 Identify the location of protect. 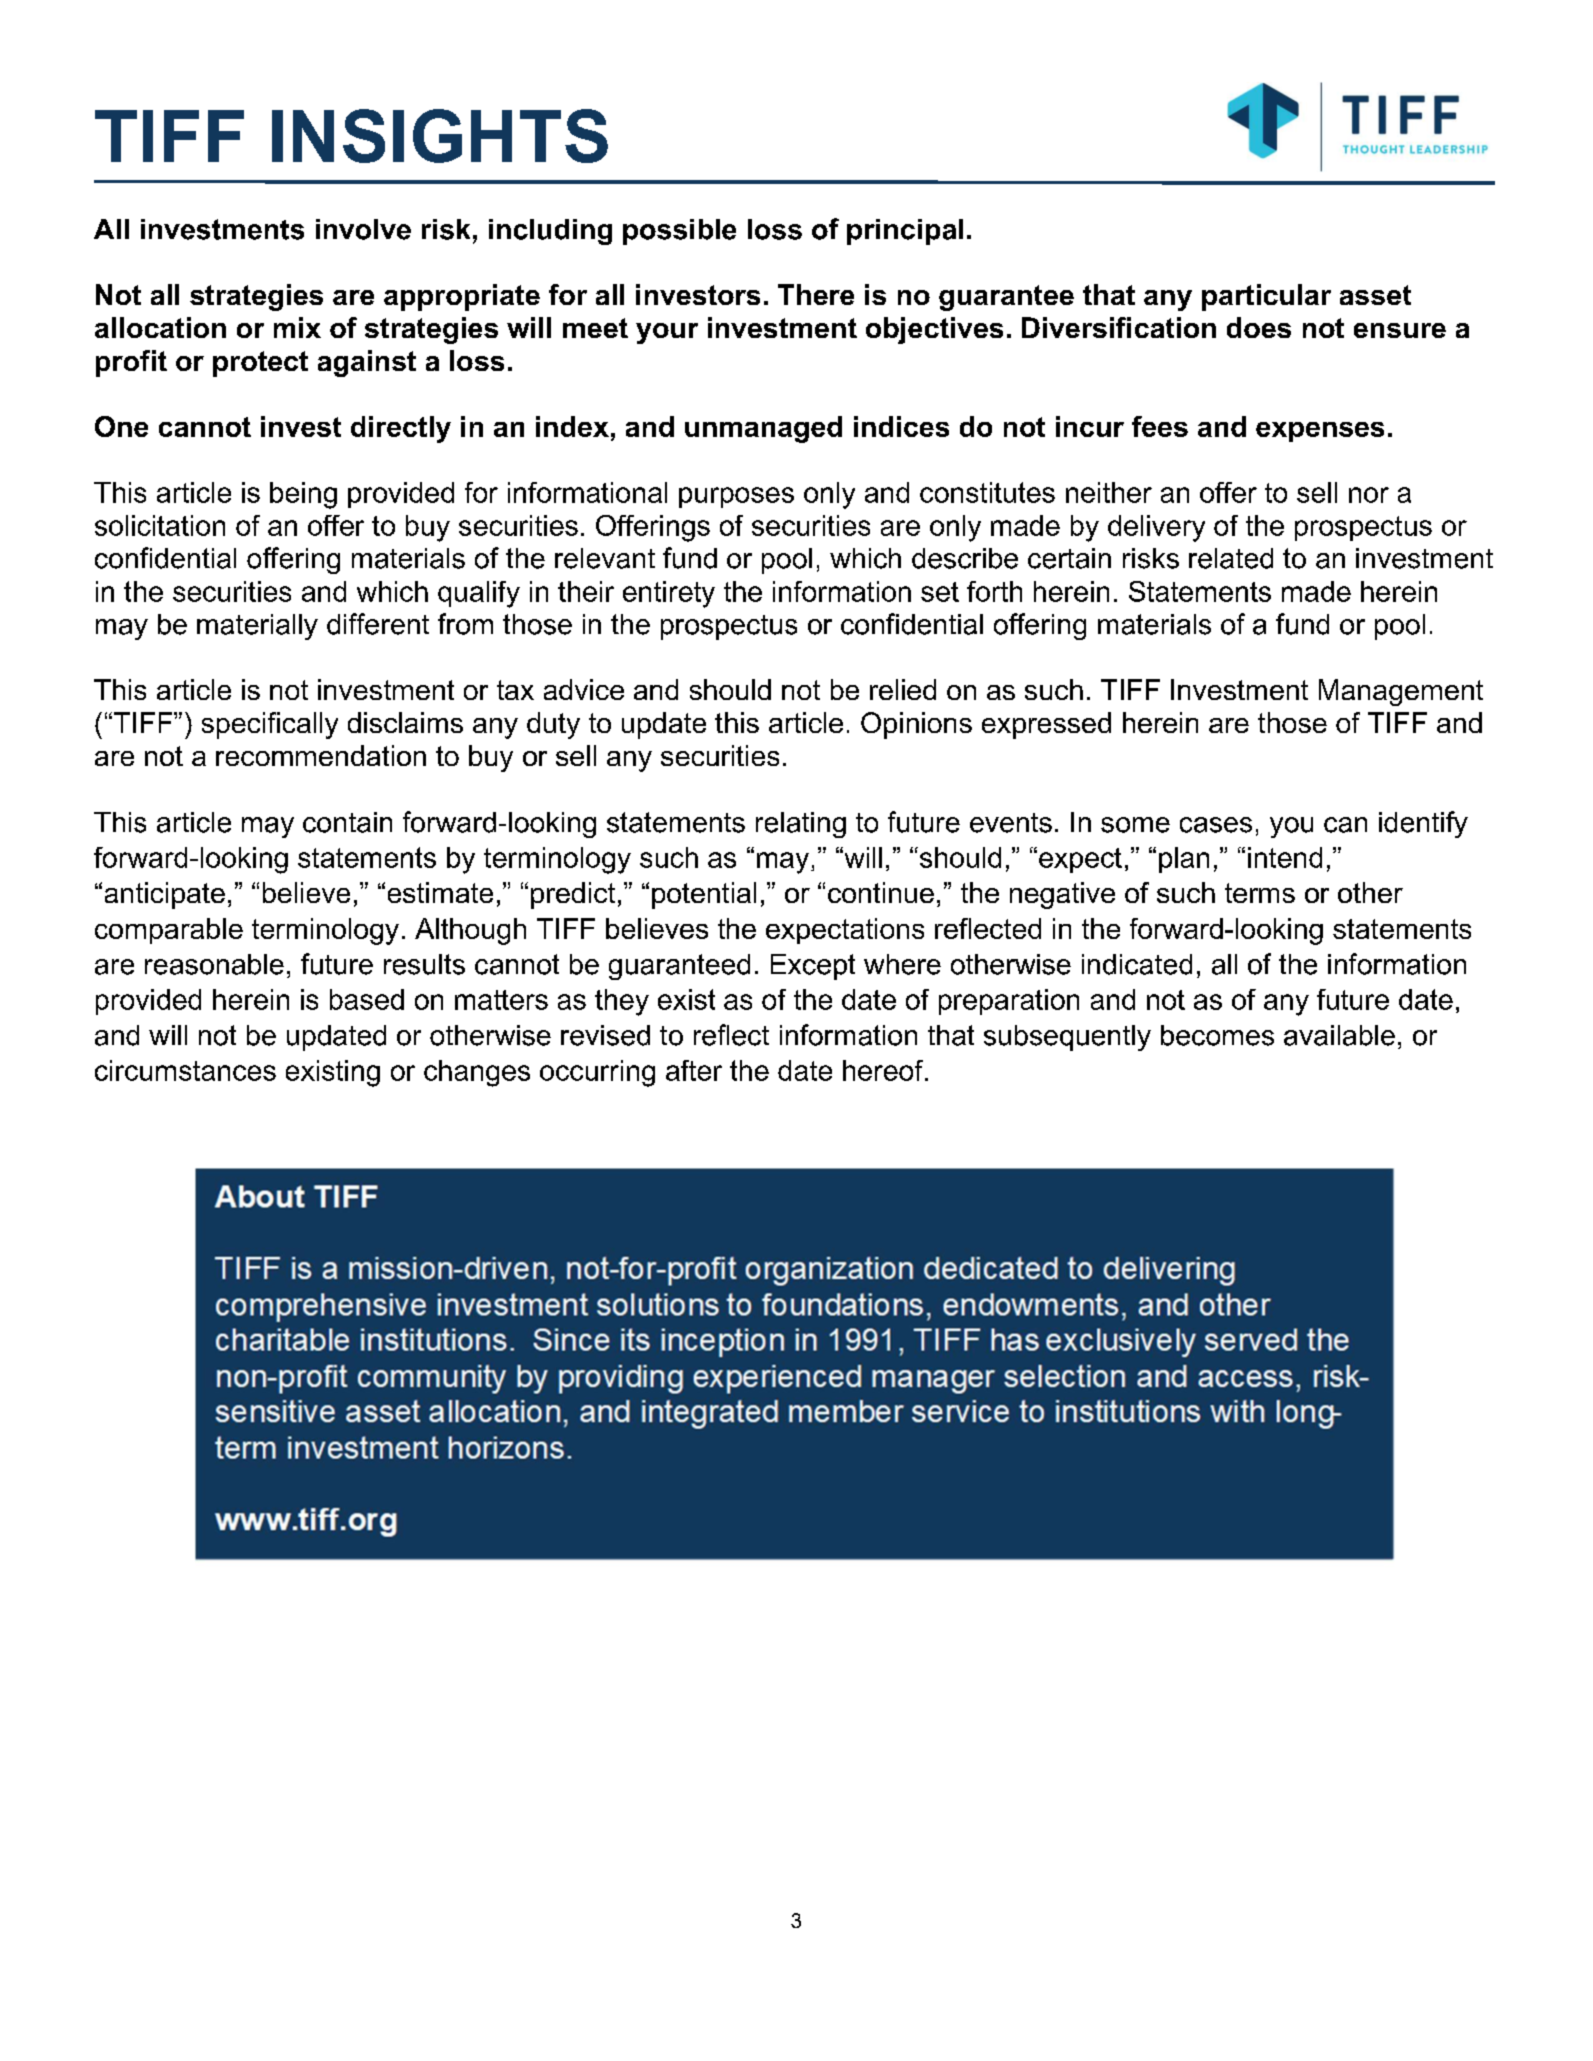
(260, 364).
